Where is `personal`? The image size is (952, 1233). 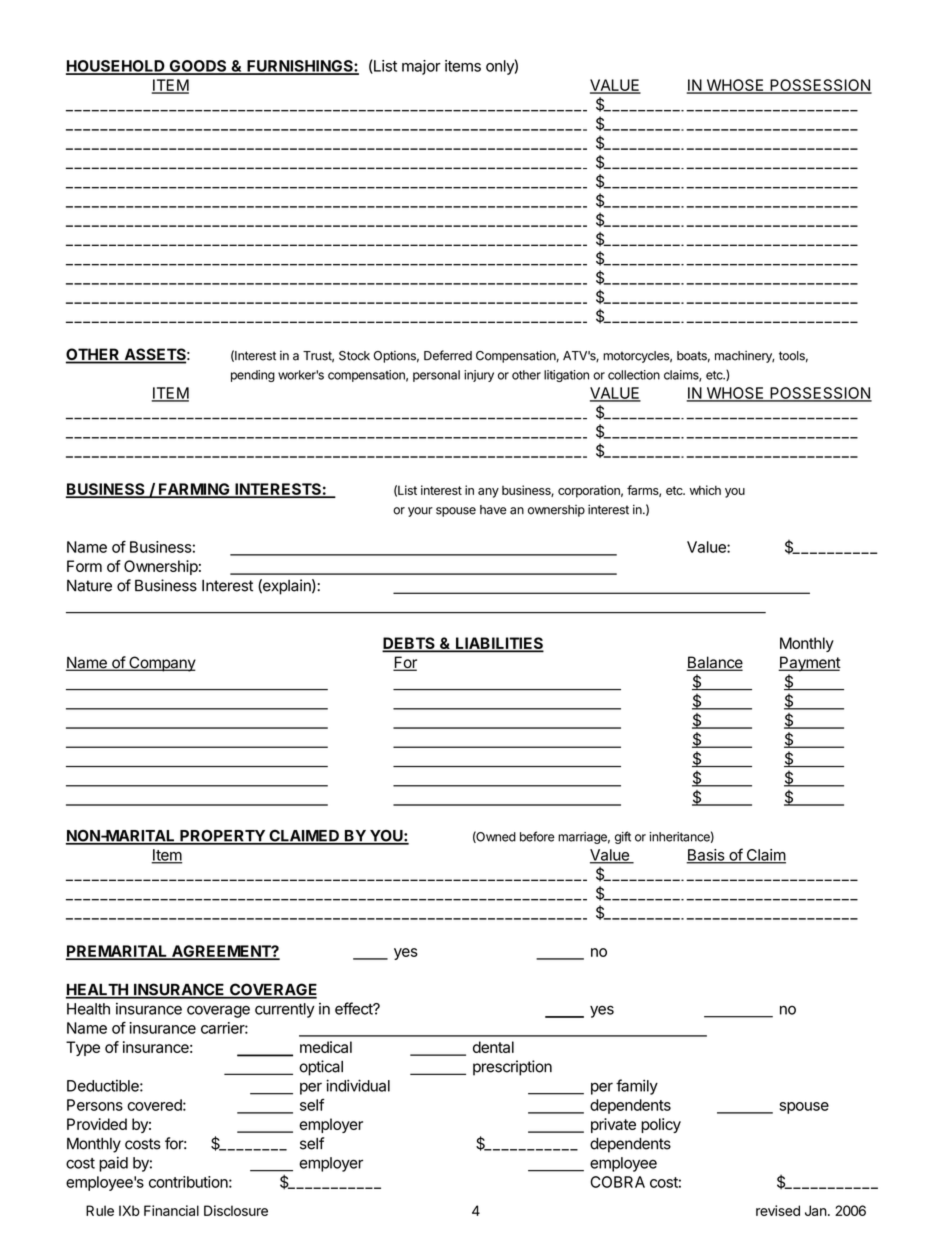
personal is located at coordinates (436, 376).
